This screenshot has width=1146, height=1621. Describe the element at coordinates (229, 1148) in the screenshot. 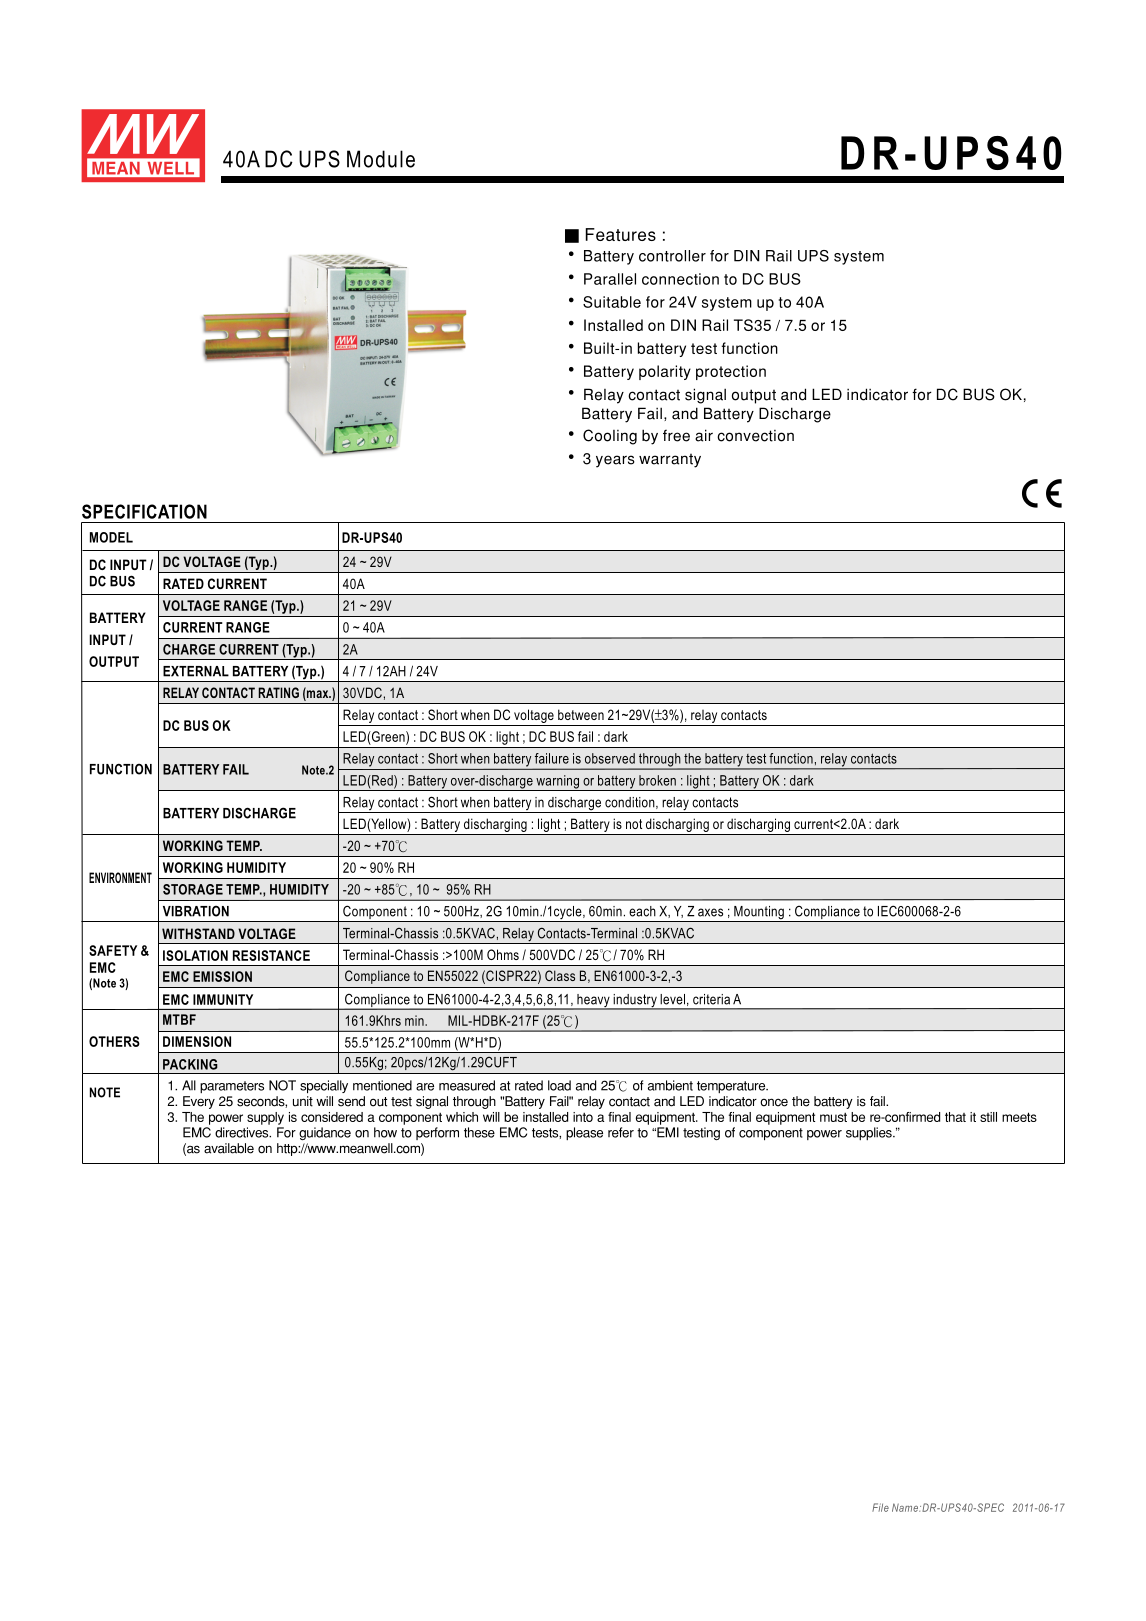

I see `available` at that location.
